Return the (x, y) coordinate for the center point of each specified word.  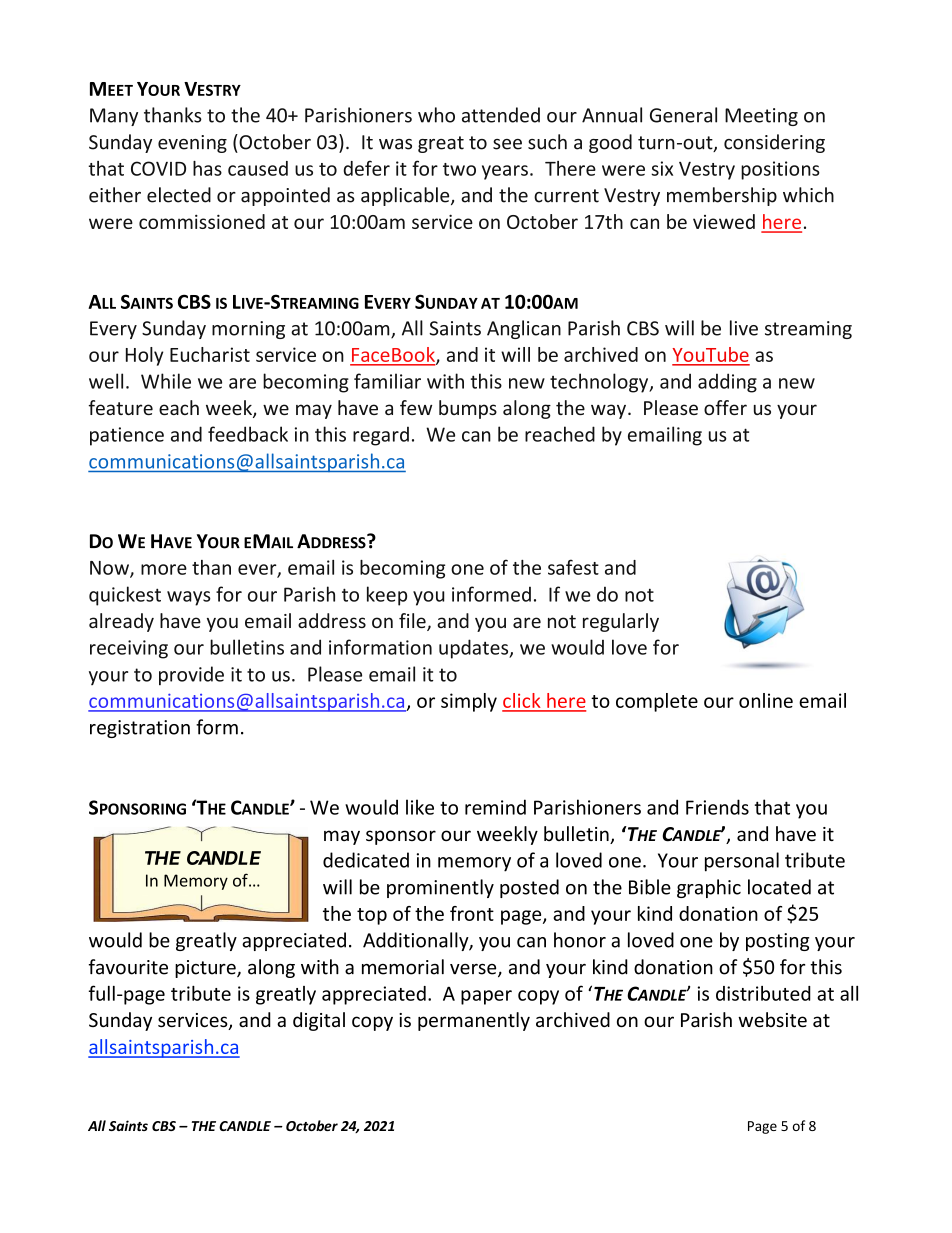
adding (727, 383)
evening (192, 144)
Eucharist (210, 354)
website (772, 1019)
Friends (717, 807)
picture (206, 969)
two (459, 169)
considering (774, 143)
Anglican (524, 329)
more (164, 569)
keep (387, 596)
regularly (621, 622)
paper (486, 997)
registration (140, 729)
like (420, 807)
